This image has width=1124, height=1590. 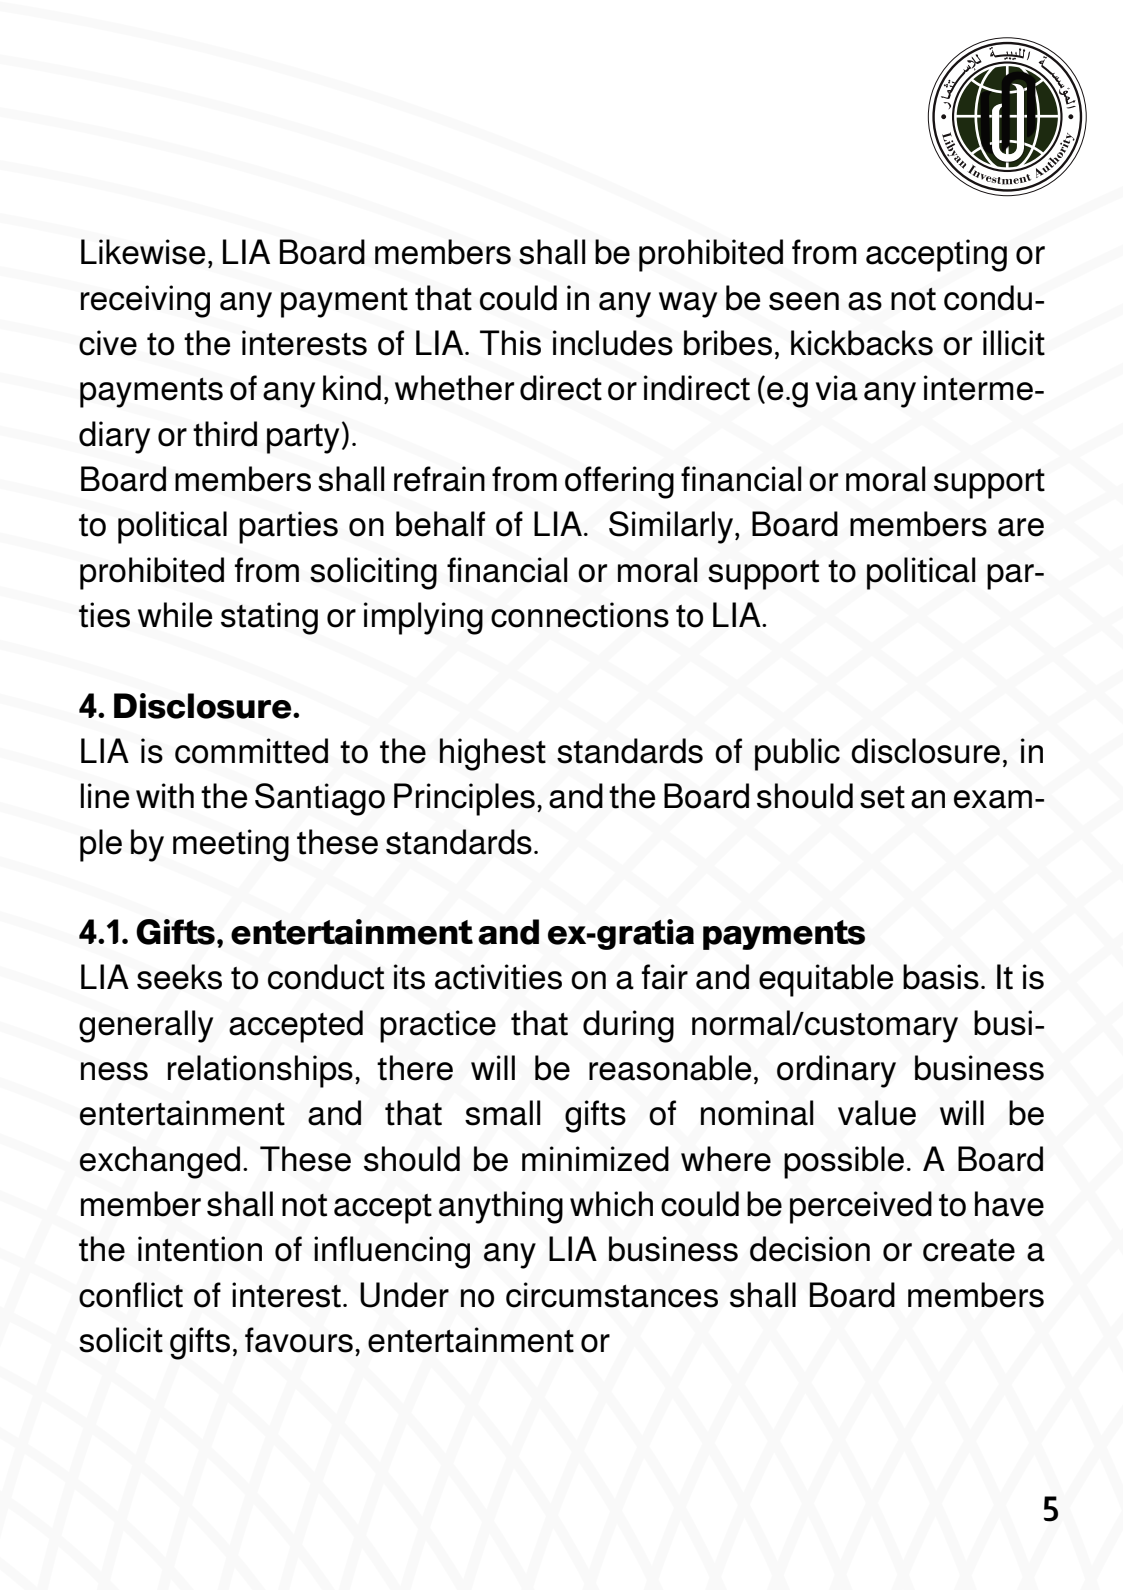 What do you see at coordinates (179, 977) in the image?
I see `seeks` at bounding box center [179, 977].
